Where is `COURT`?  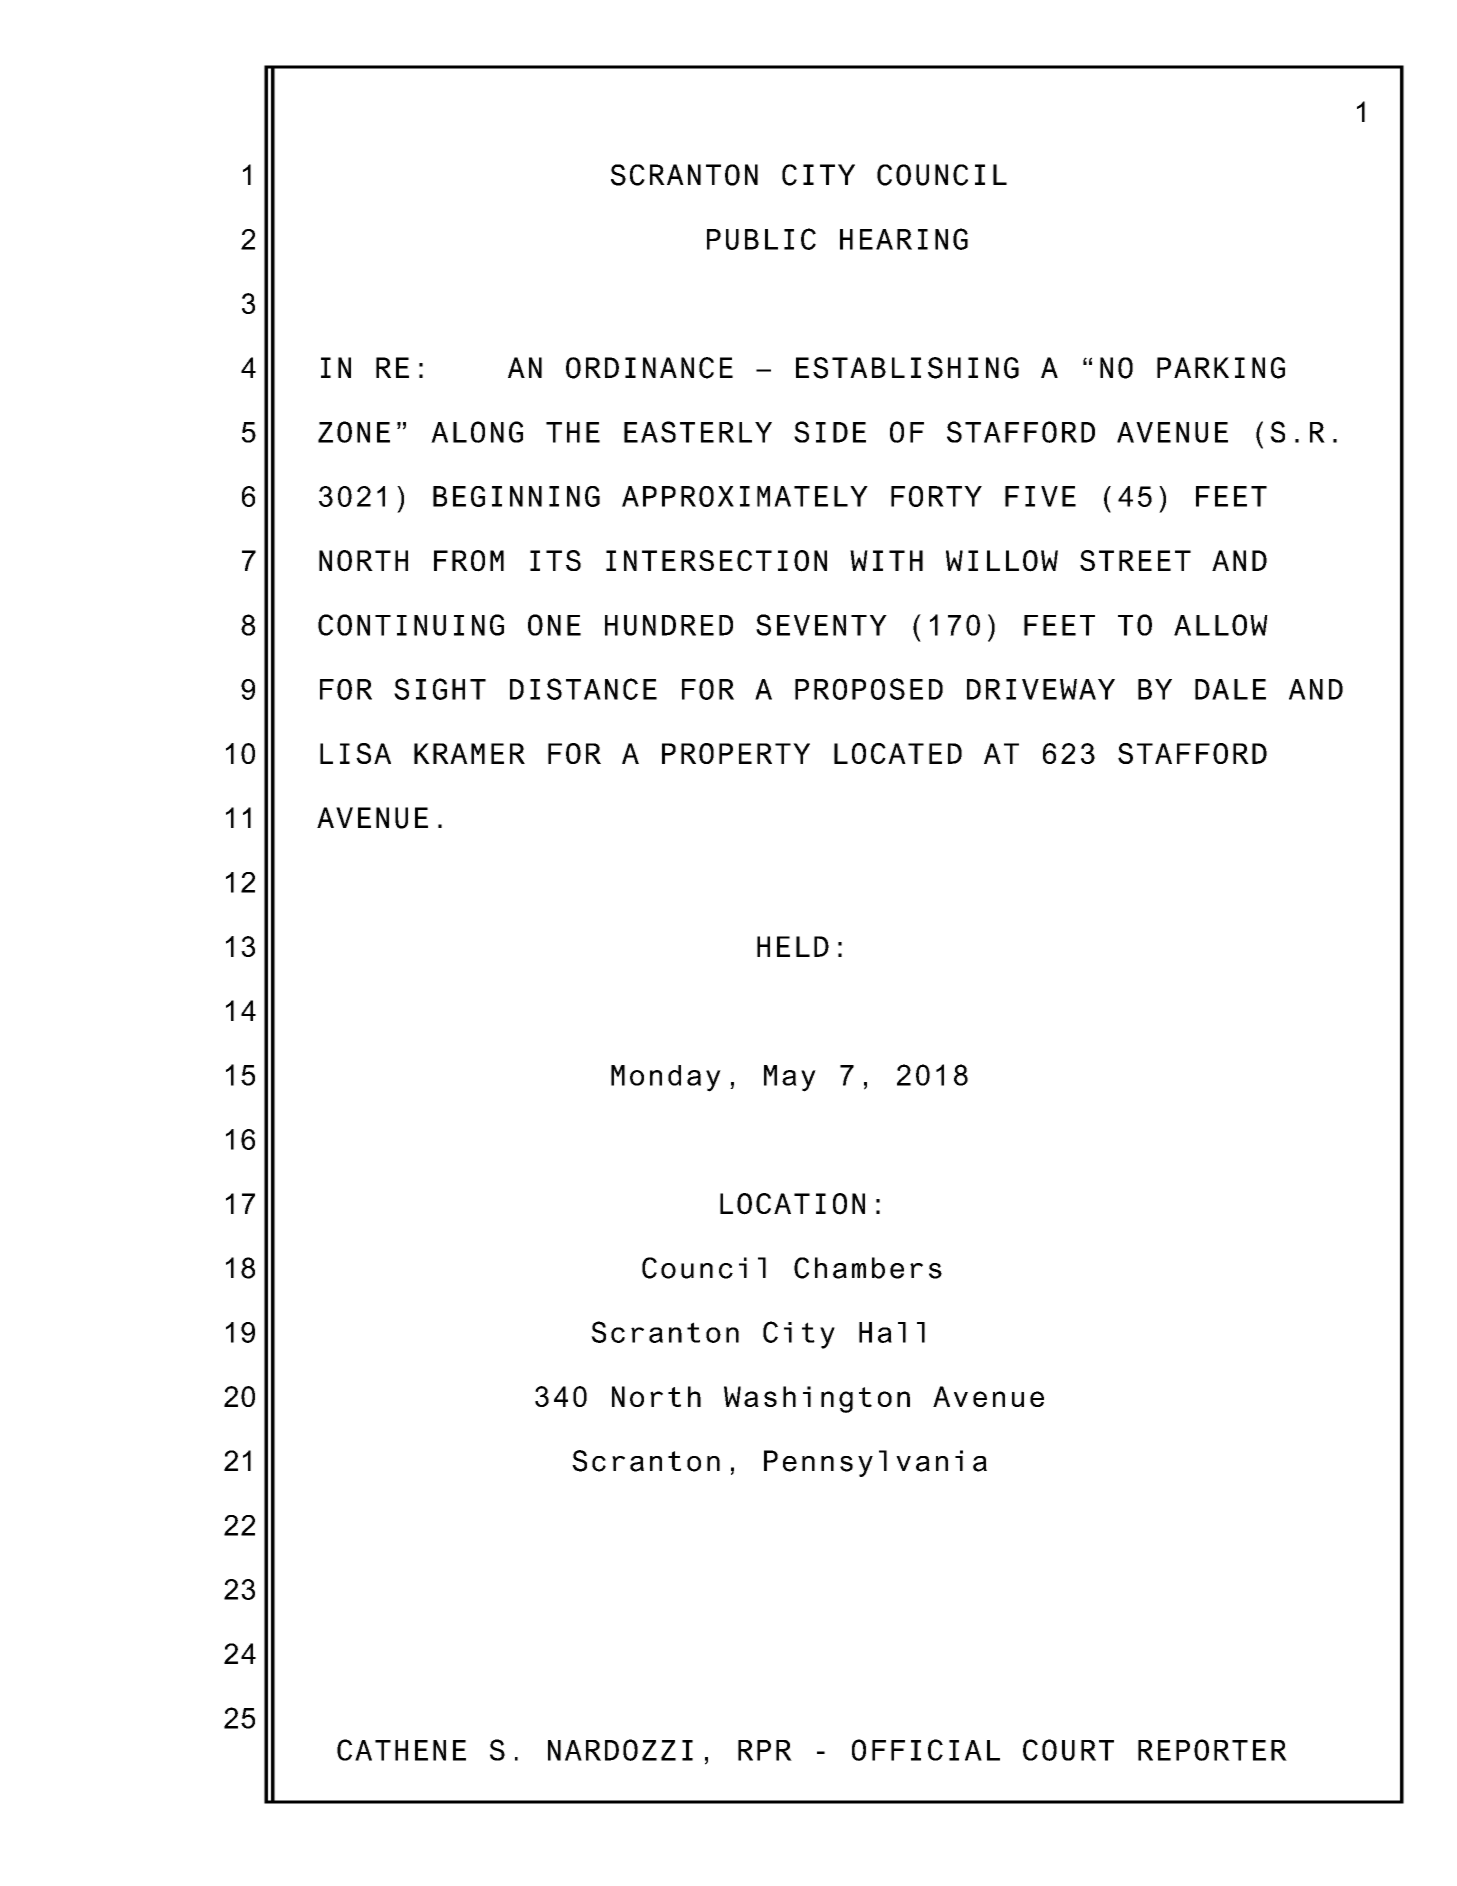 COURT is located at coordinates (1068, 1750).
